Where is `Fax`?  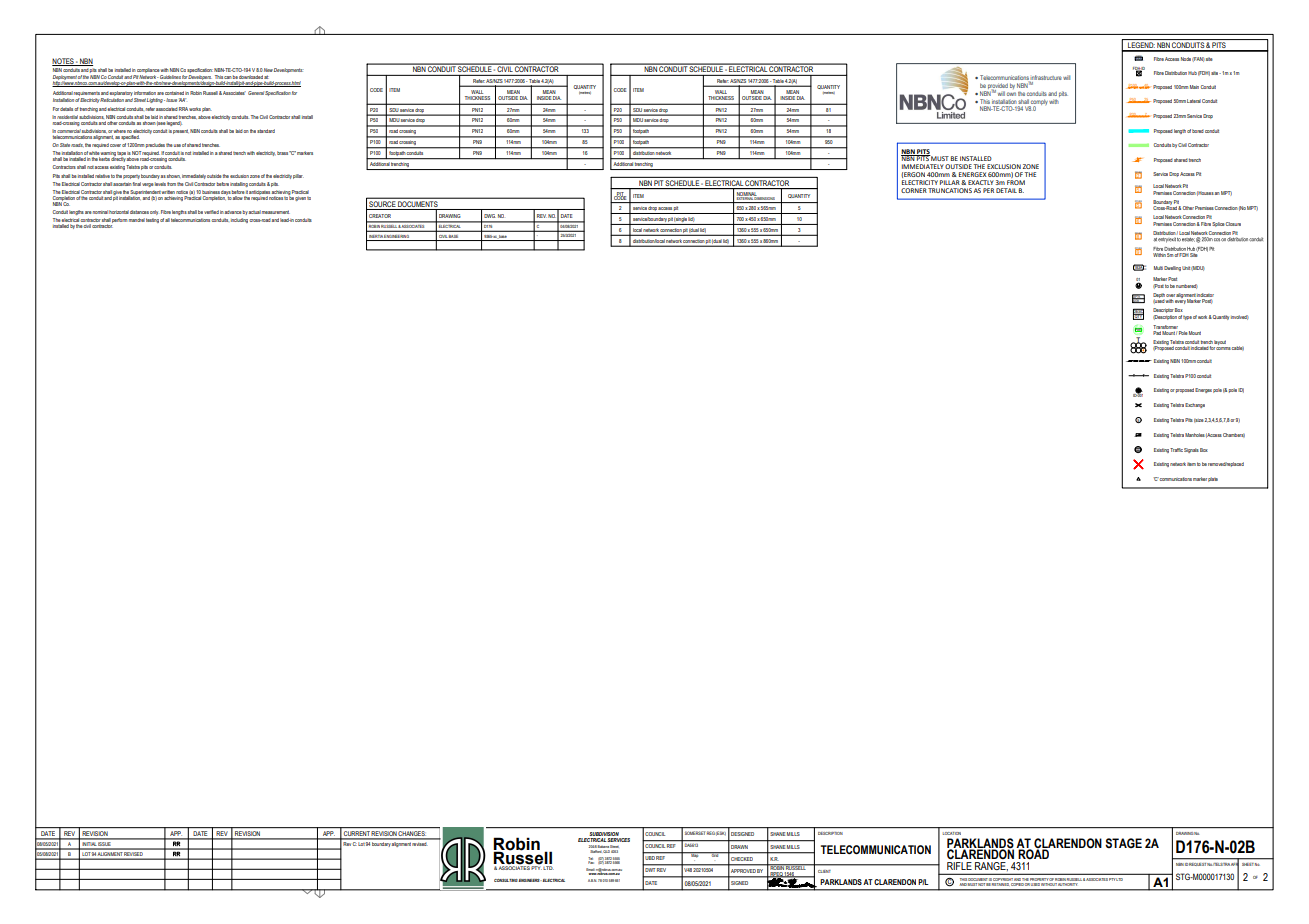 Fax is located at coordinates (591, 861).
